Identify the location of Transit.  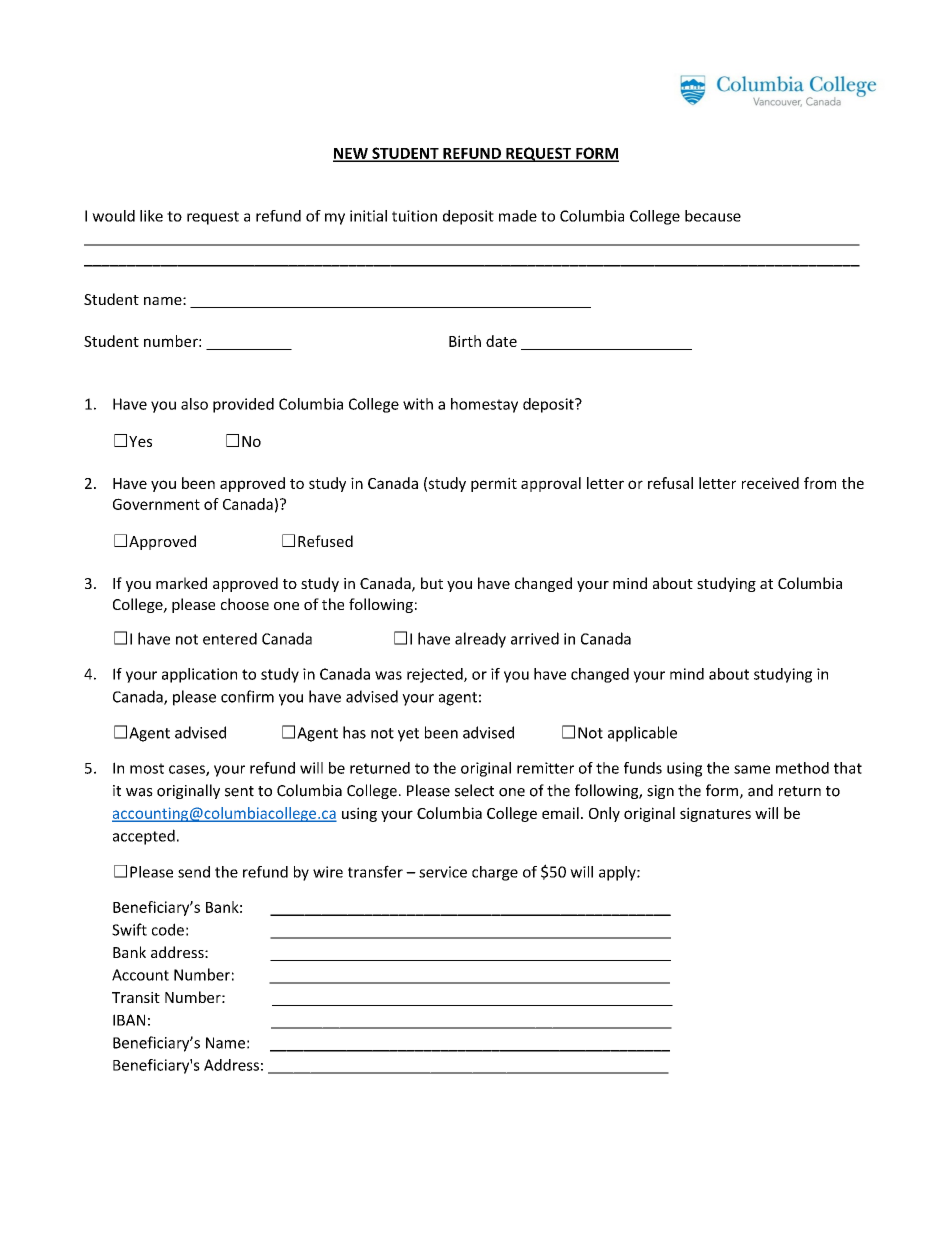
(136, 997).
